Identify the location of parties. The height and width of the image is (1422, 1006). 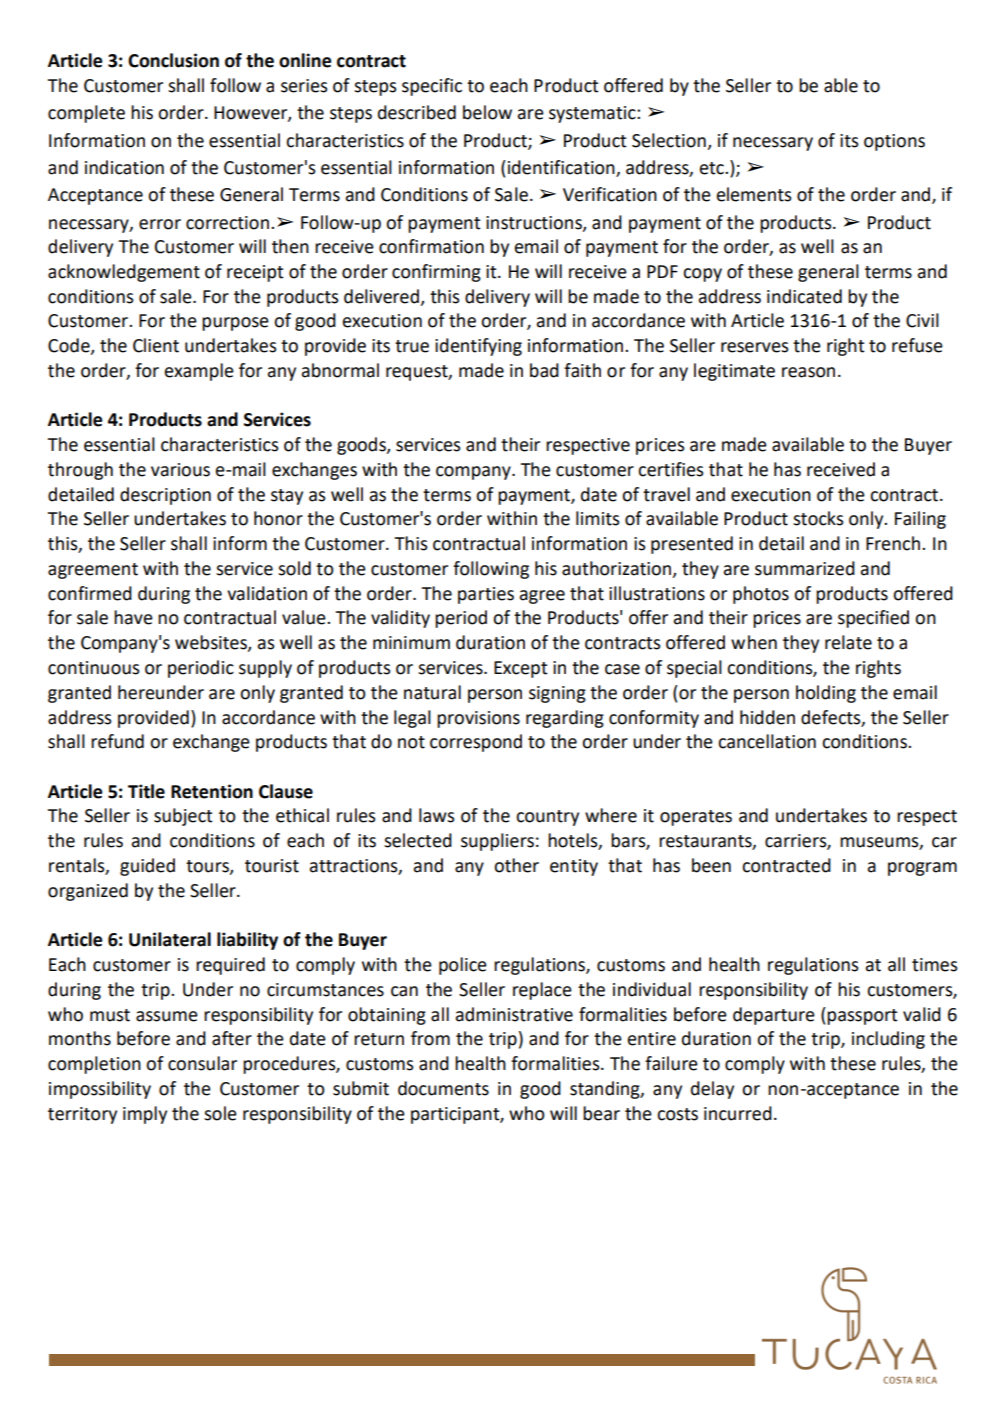
(486, 595).
